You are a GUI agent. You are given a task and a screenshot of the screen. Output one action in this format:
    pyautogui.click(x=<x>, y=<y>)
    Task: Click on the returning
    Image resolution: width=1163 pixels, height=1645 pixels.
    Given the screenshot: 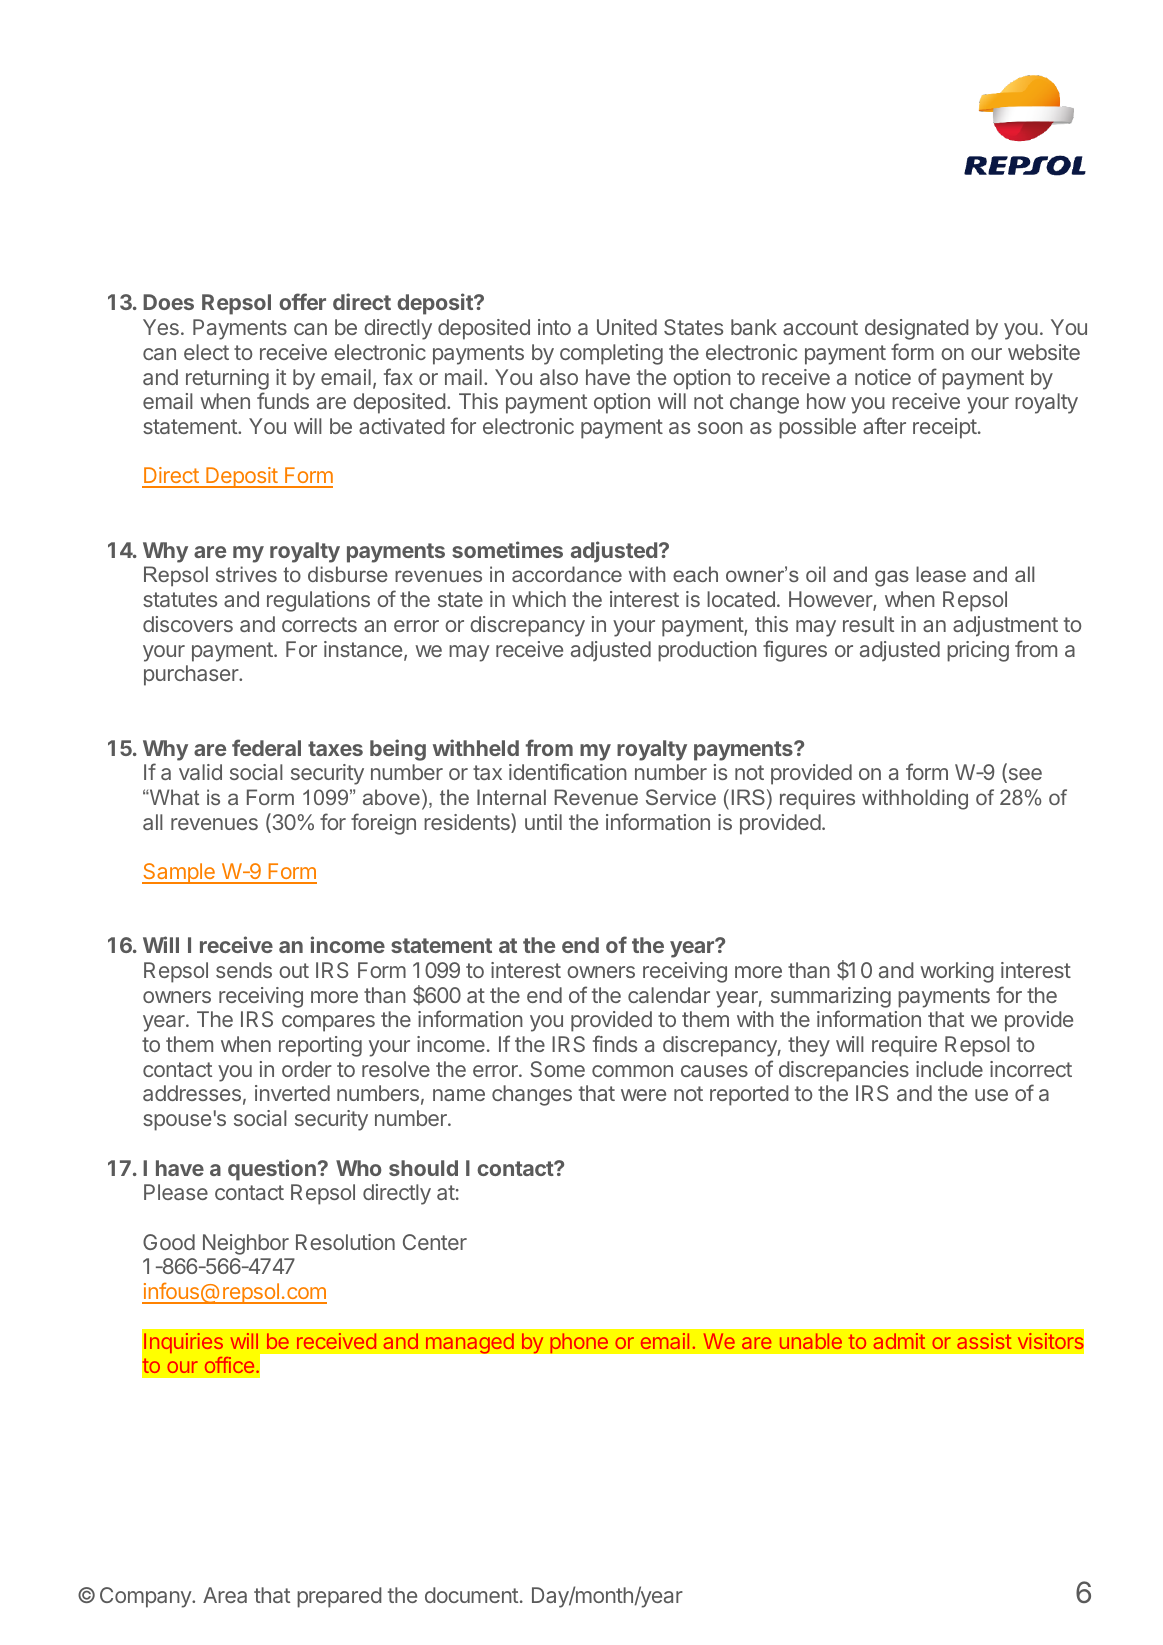 What is the action you would take?
    pyautogui.click(x=227, y=379)
